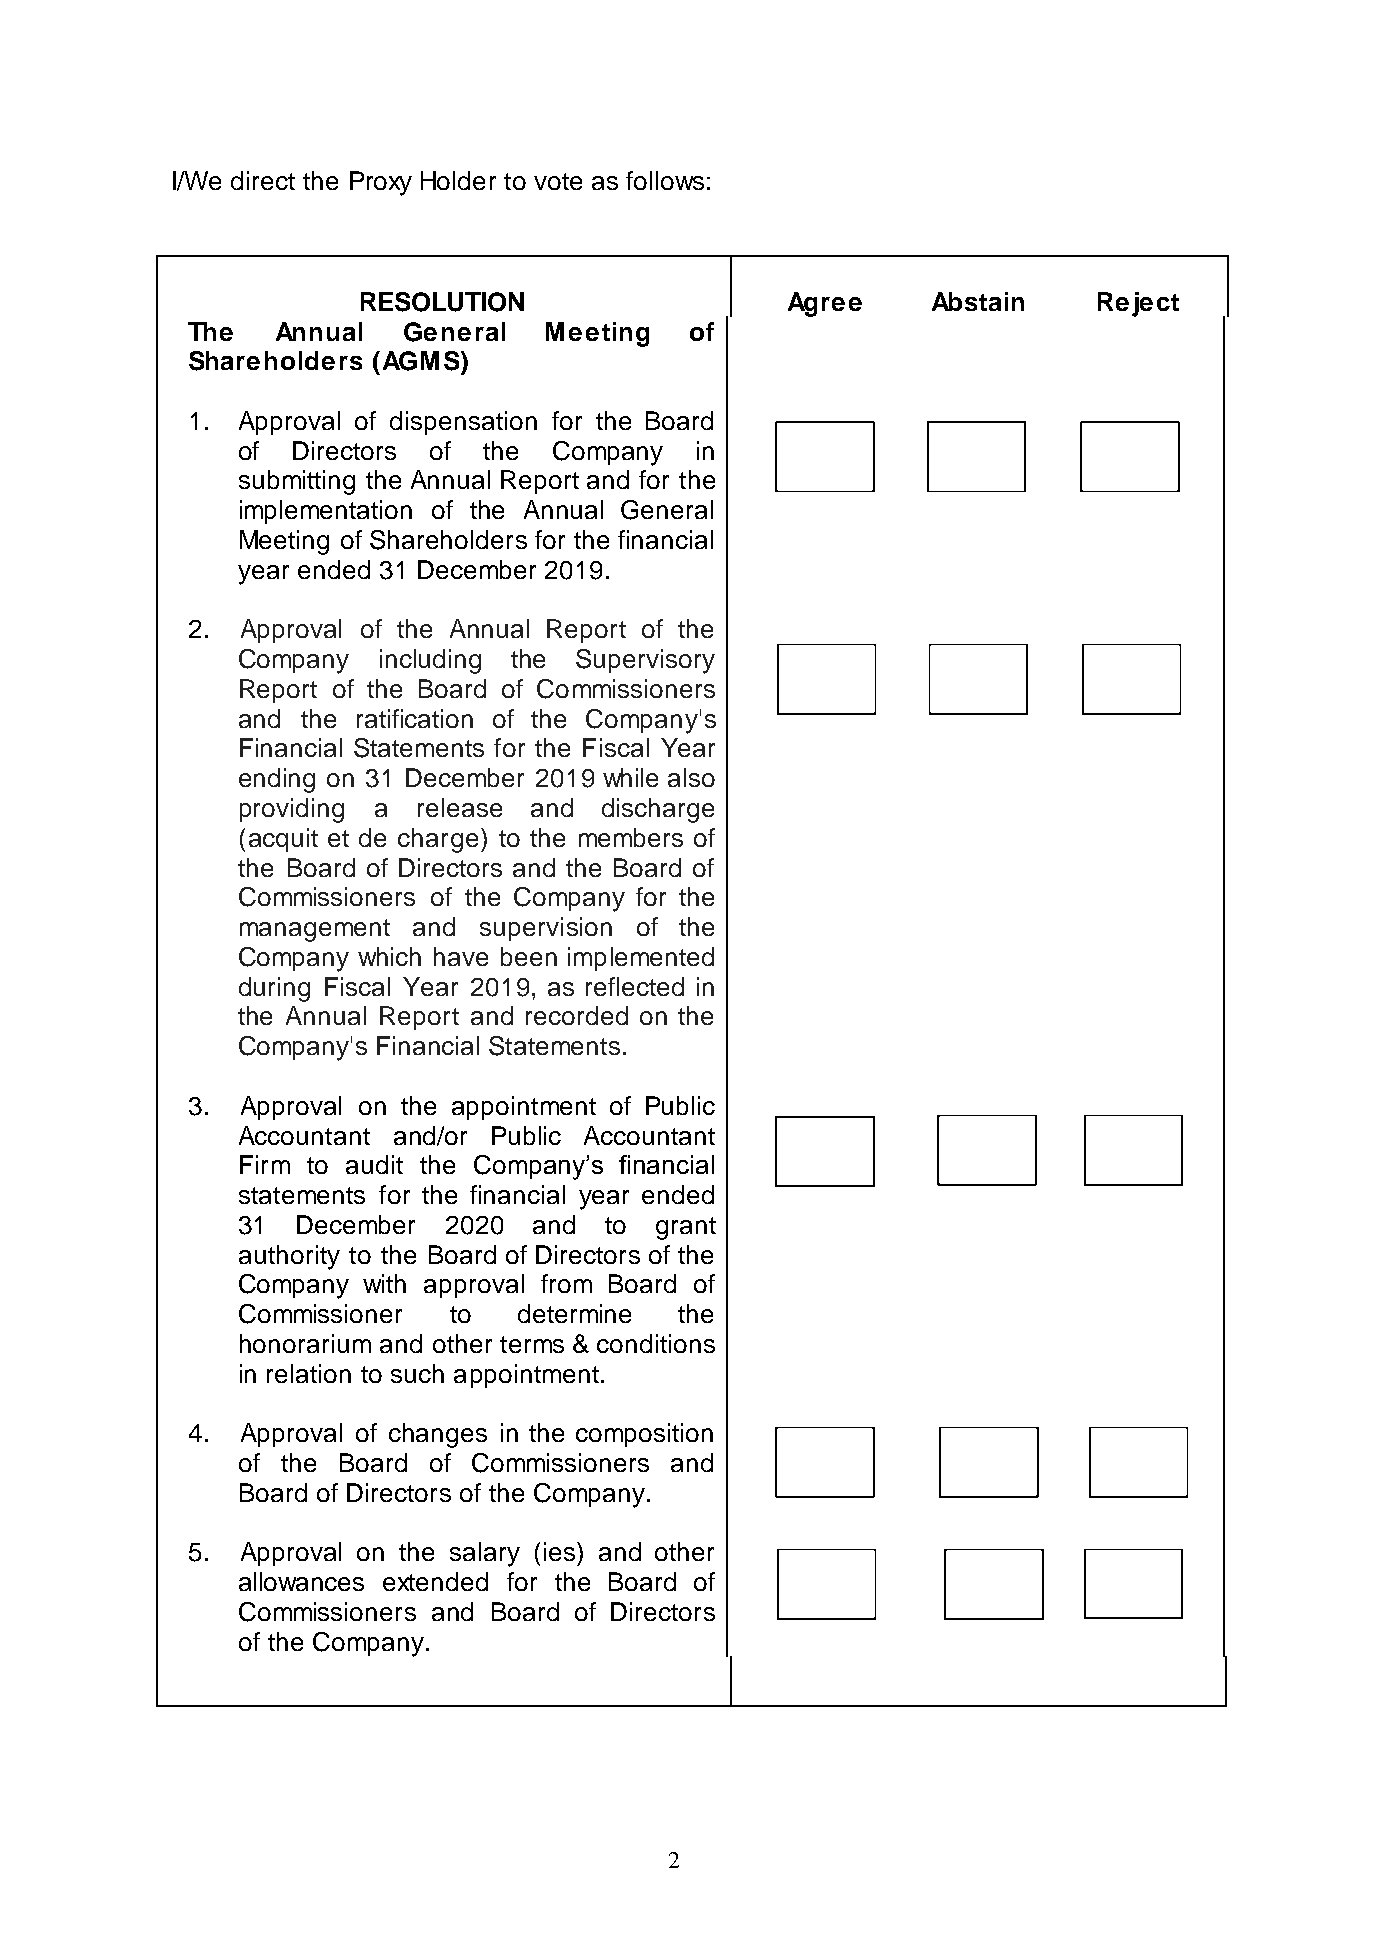  I want to click on reflected, so click(635, 986).
